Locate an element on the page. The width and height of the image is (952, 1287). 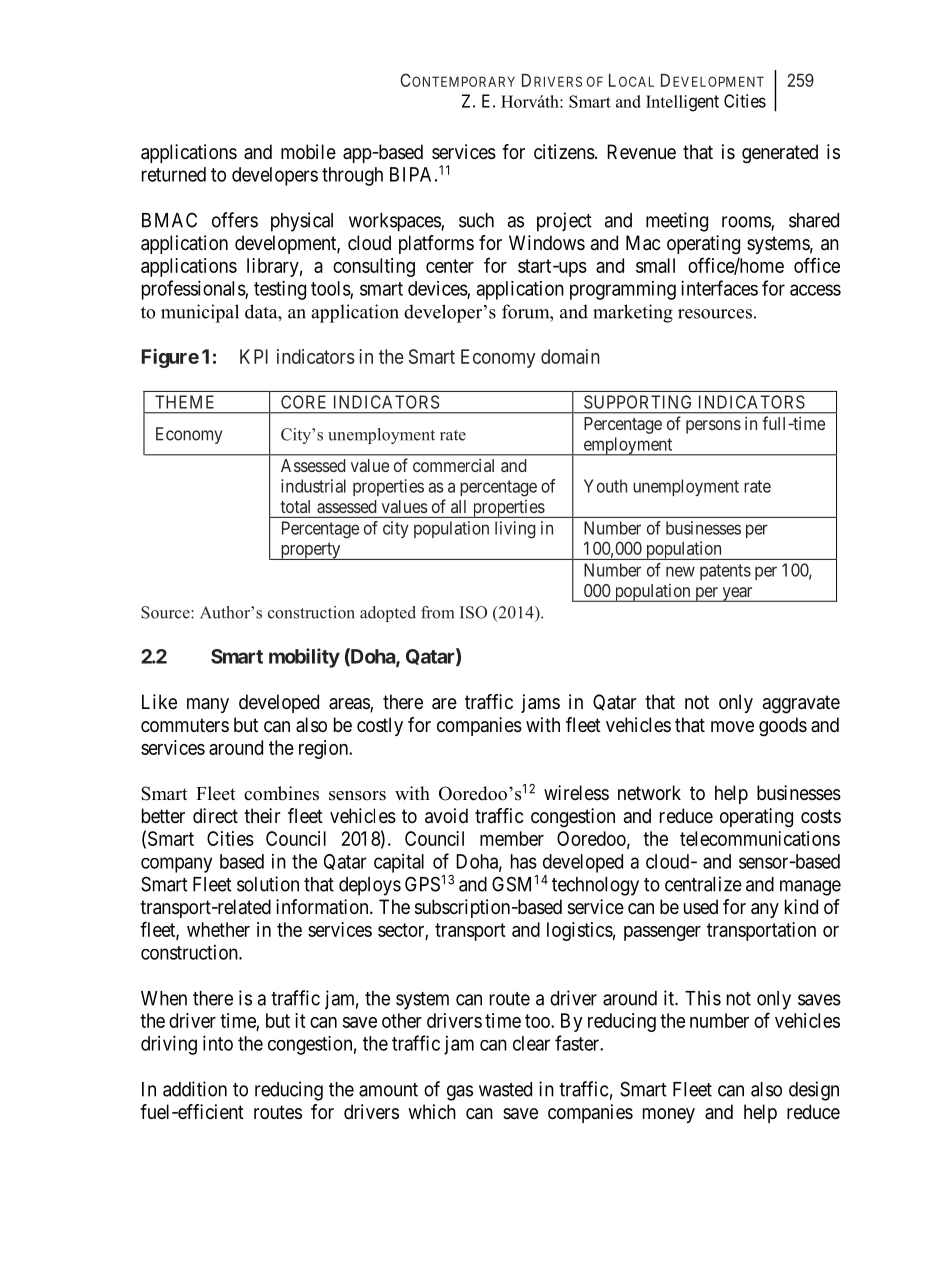
design is located at coordinates (814, 1091).
